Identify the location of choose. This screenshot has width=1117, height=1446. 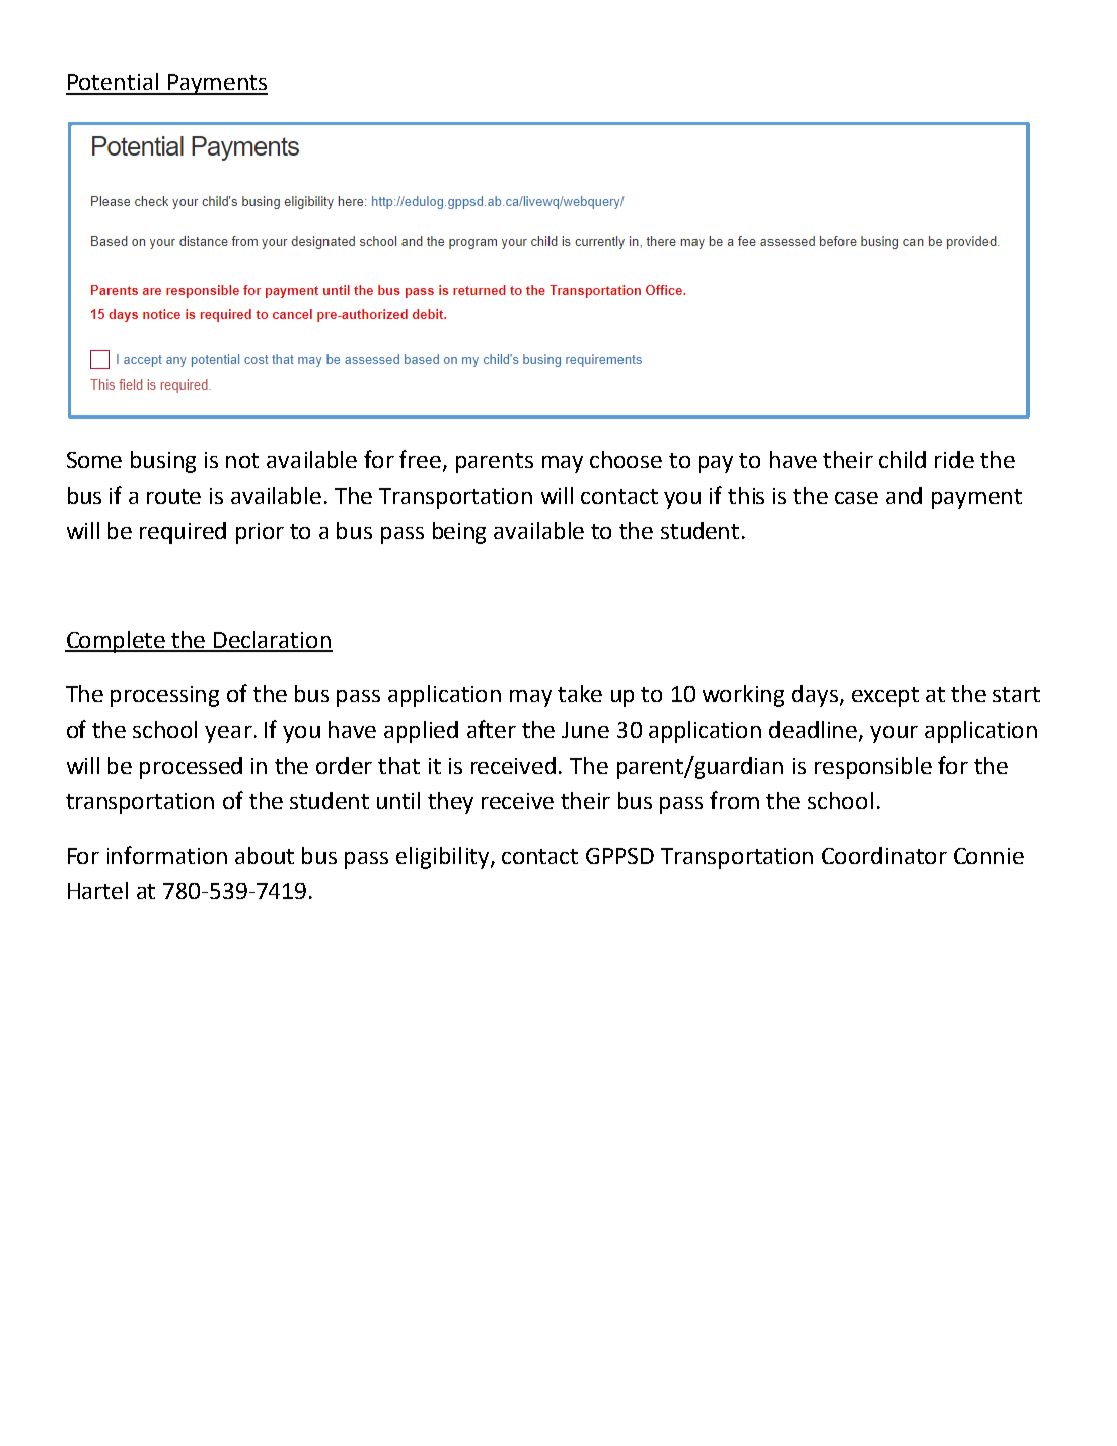
(626, 459).
